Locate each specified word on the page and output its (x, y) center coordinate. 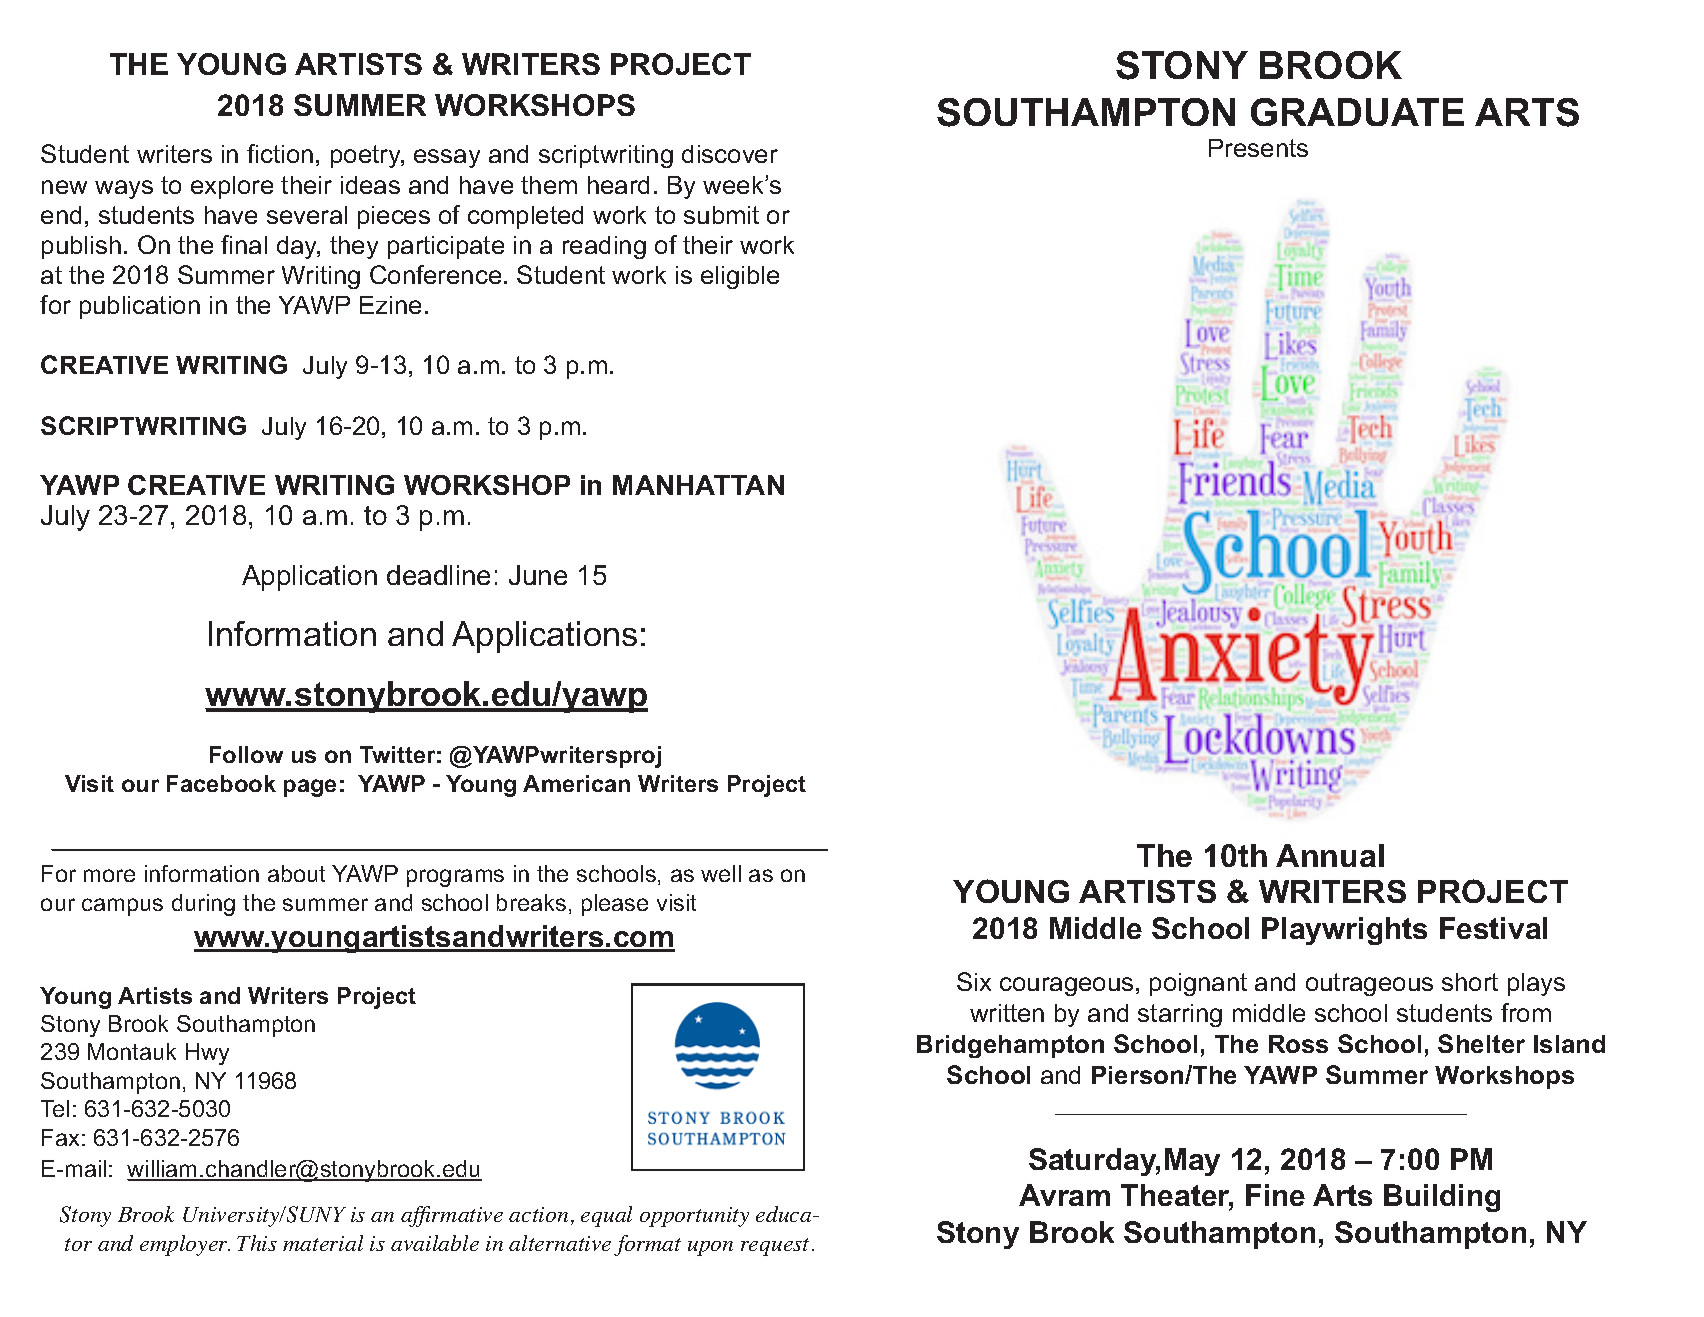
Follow (246, 754)
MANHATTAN (698, 485)
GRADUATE (1357, 112)
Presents (1258, 148)
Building (1442, 1198)
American (576, 783)
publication (140, 307)
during (203, 905)
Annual (1330, 855)
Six (974, 981)
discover (730, 154)
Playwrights (1344, 931)
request (775, 1247)
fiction (280, 153)
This (257, 1243)
